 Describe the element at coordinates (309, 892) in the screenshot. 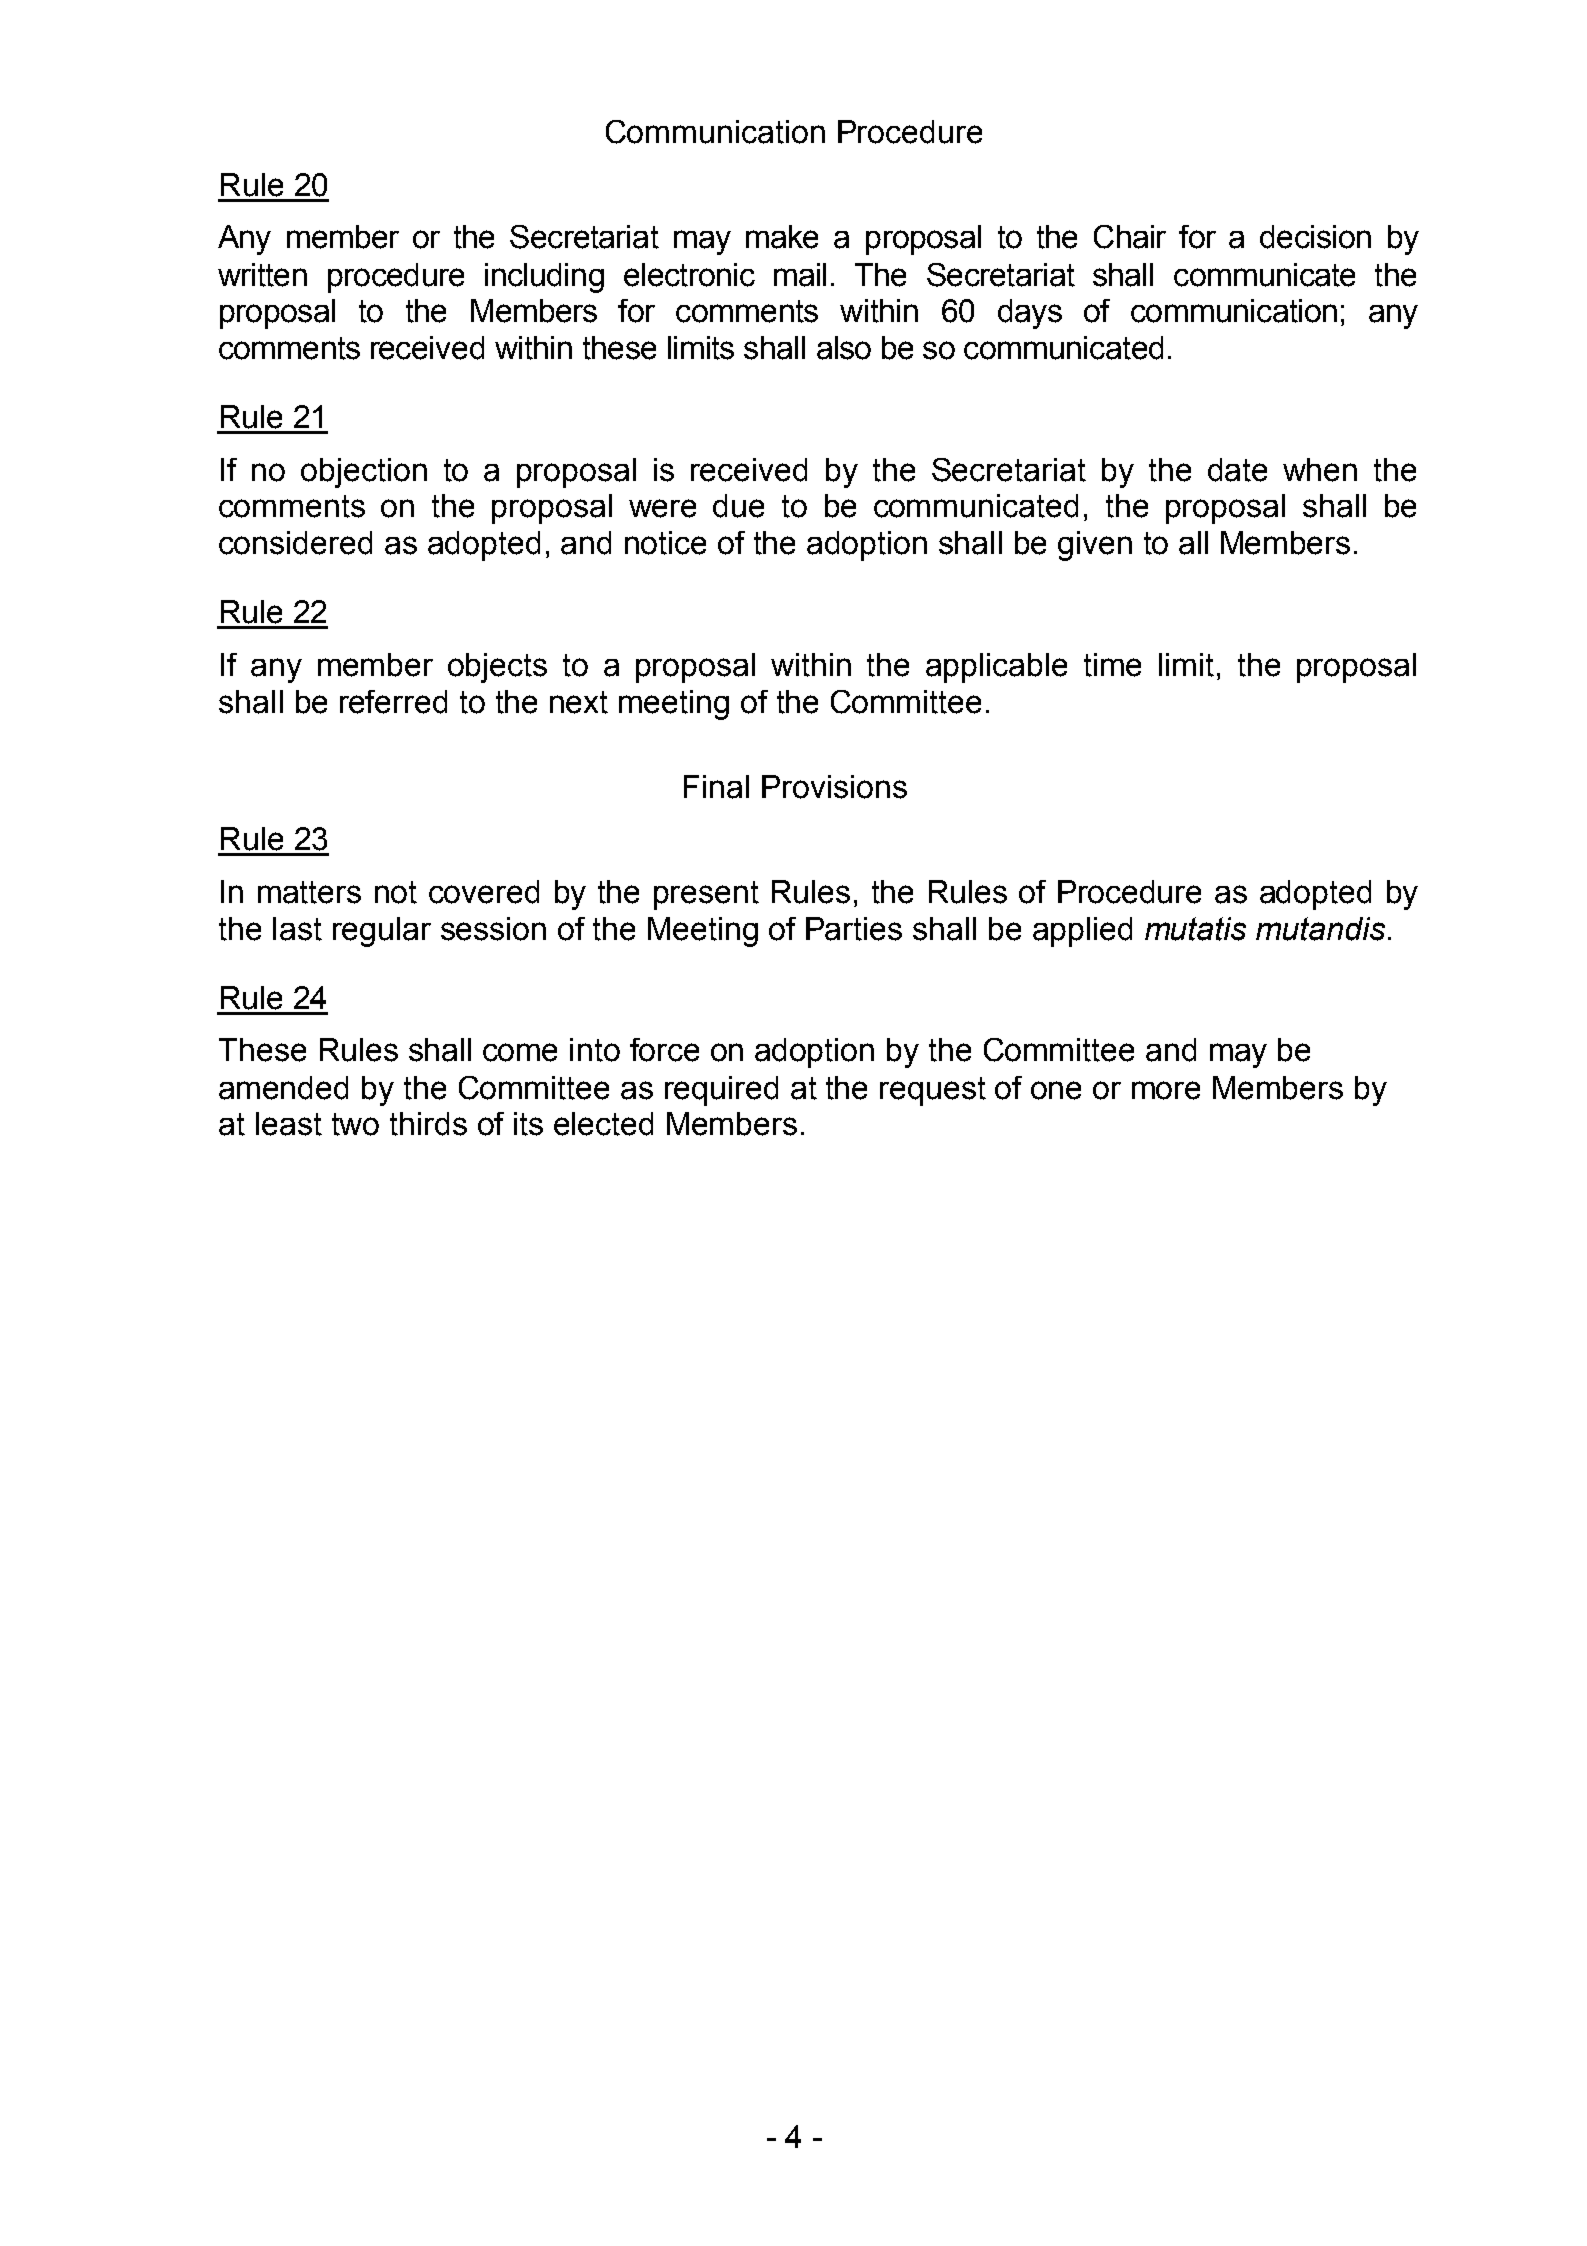

I see `matters` at that location.
